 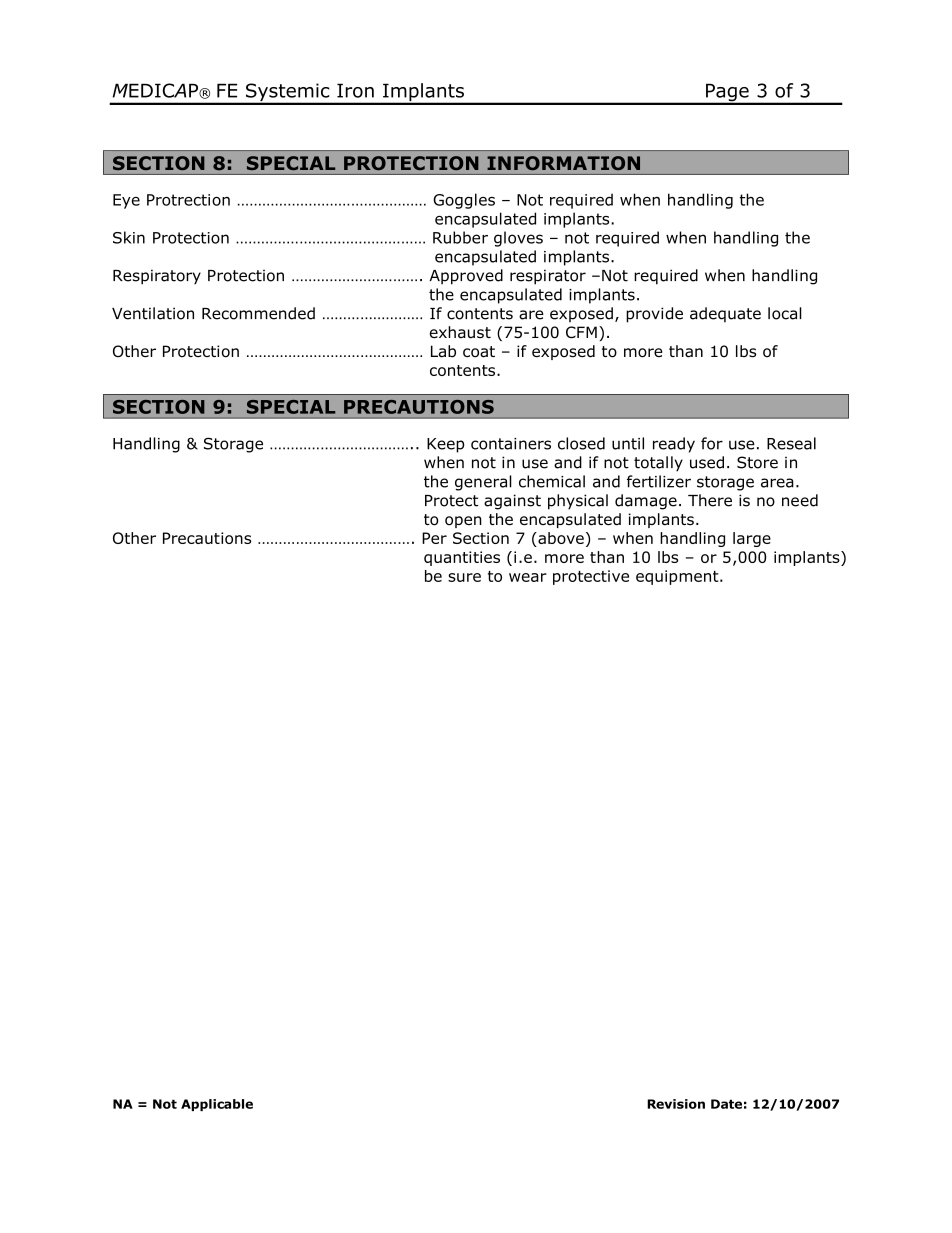 What do you see at coordinates (725, 315) in the screenshot?
I see `adequate` at bounding box center [725, 315].
